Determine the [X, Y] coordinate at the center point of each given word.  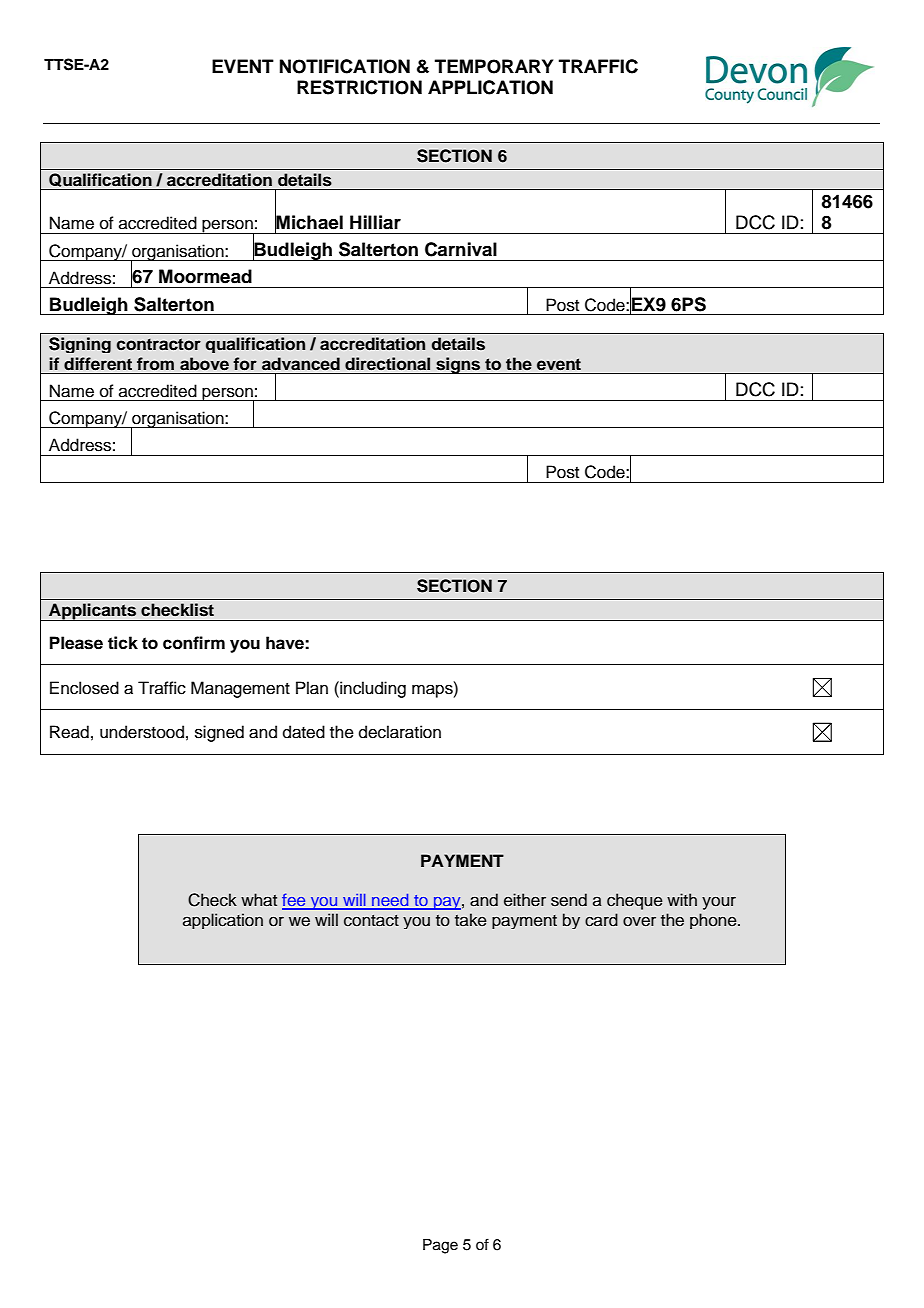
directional [387, 364]
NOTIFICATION [345, 66]
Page [440, 1246]
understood [142, 732]
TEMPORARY [494, 66]
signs [458, 365]
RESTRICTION [359, 87]
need [390, 901]
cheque [635, 901]
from [155, 364]
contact [371, 921]
